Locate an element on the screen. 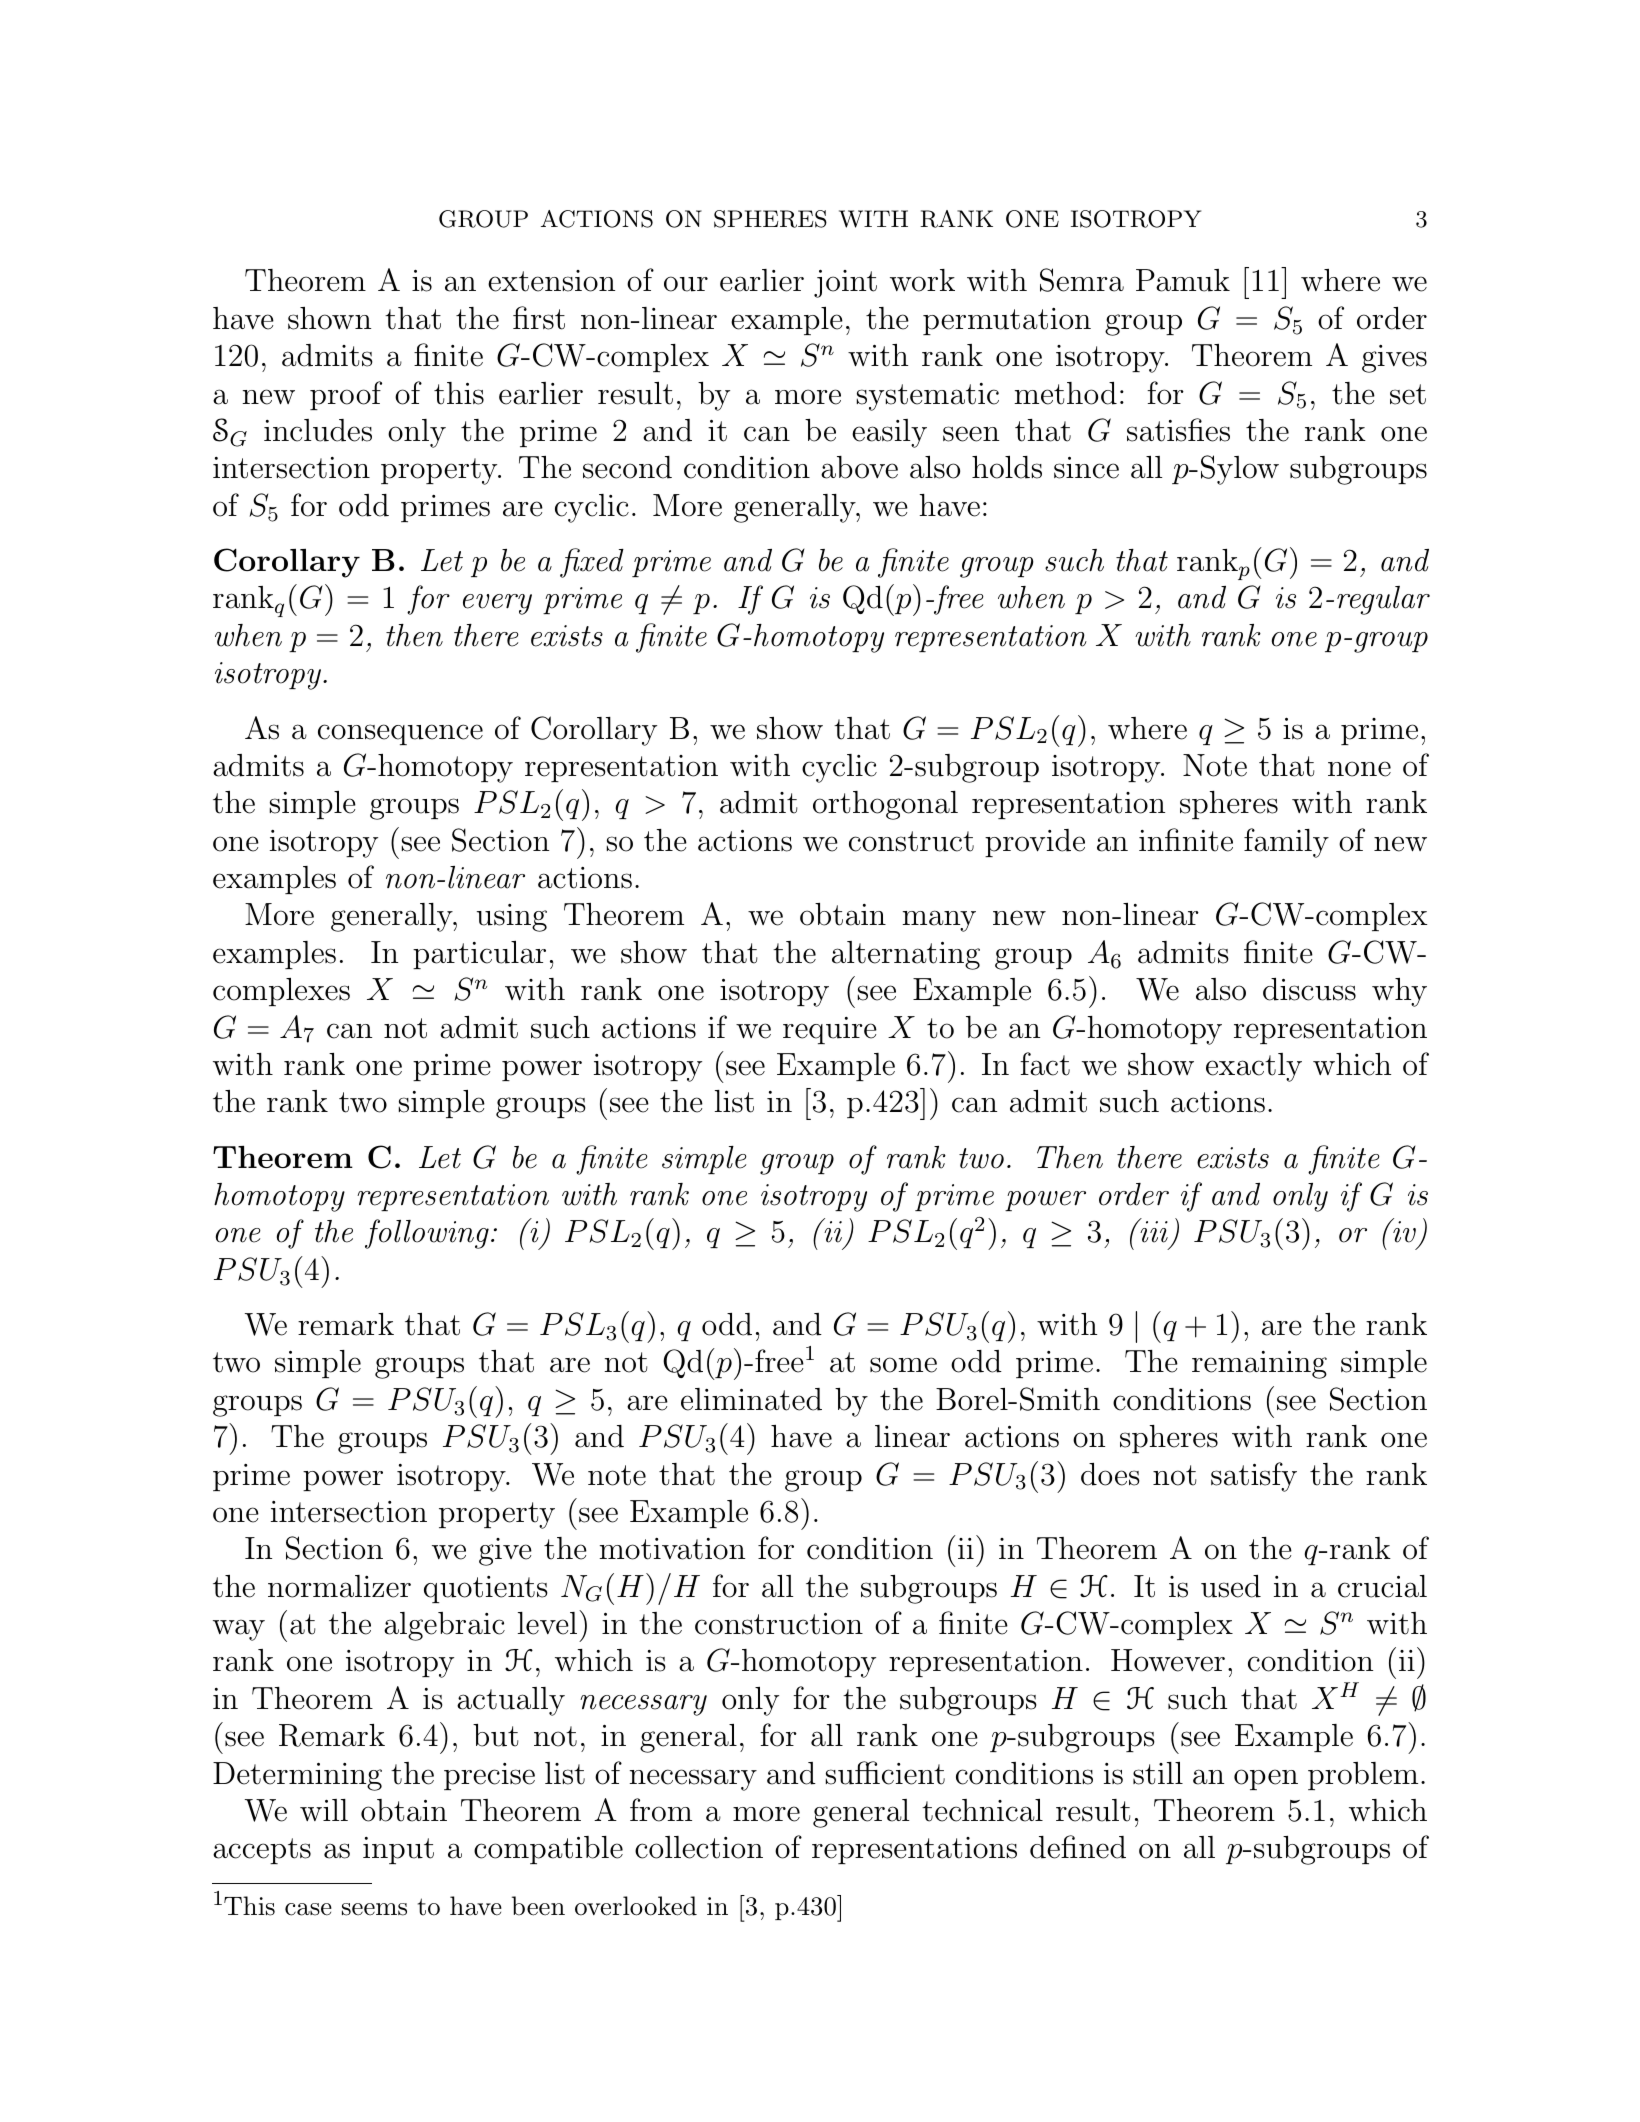 This screenshot has width=1640, height=2122. open is located at coordinates (1266, 1779).
